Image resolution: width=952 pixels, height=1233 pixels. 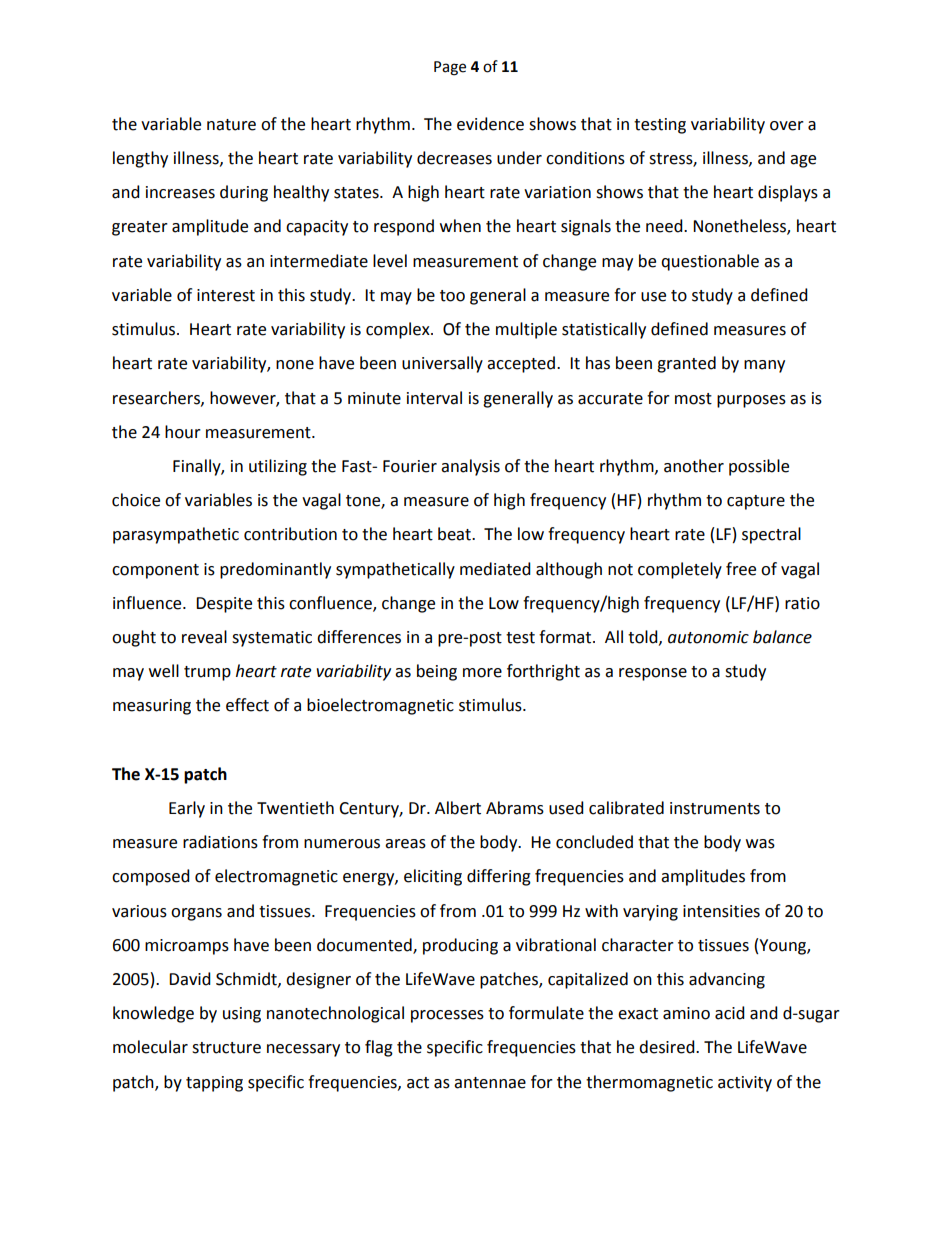 What do you see at coordinates (231, 125) in the screenshot?
I see `nature` at bounding box center [231, 125].
